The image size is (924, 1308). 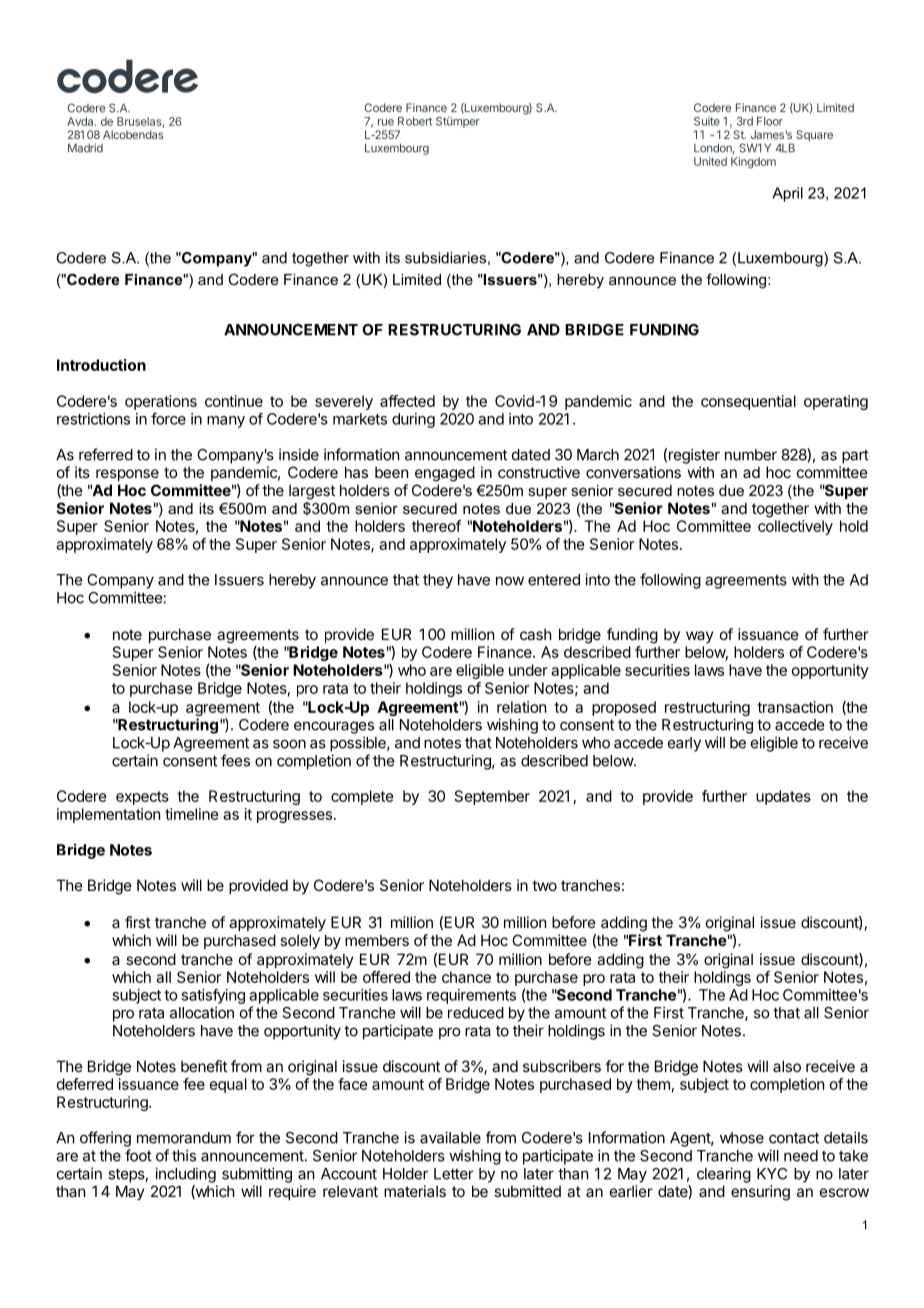 I want to click on Robert, so click(x=415, y=121).
